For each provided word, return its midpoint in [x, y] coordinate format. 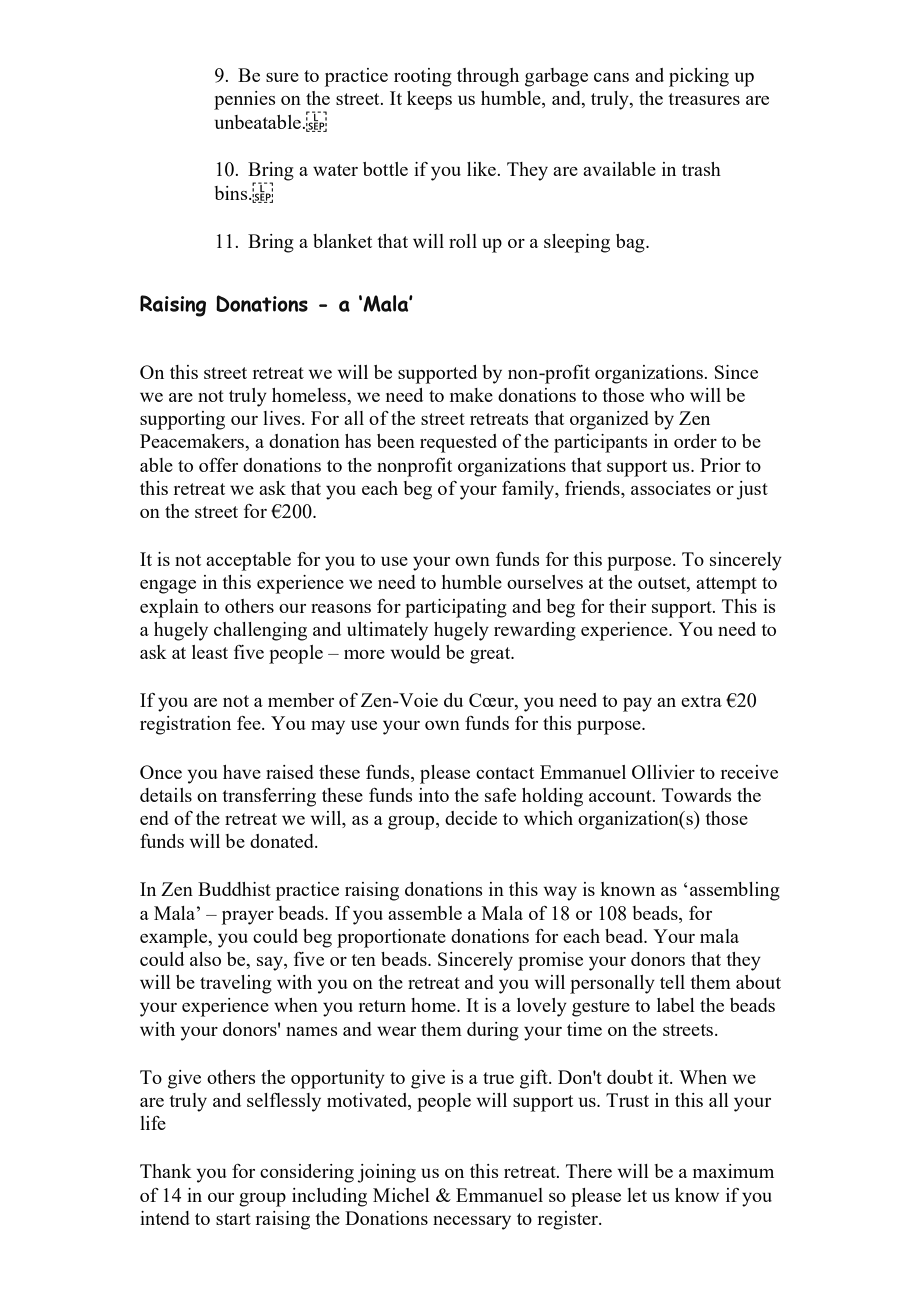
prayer [248, 918]
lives [283, 418]
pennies [245, 100]
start [233, 1219]
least [210, 652]
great [491, 655]
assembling [735, 891]
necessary [472, 1223]
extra [701, 701]
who [667, 395]
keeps [429, 100]
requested [458, 443]
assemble [425, 913]
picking [699, 77]
